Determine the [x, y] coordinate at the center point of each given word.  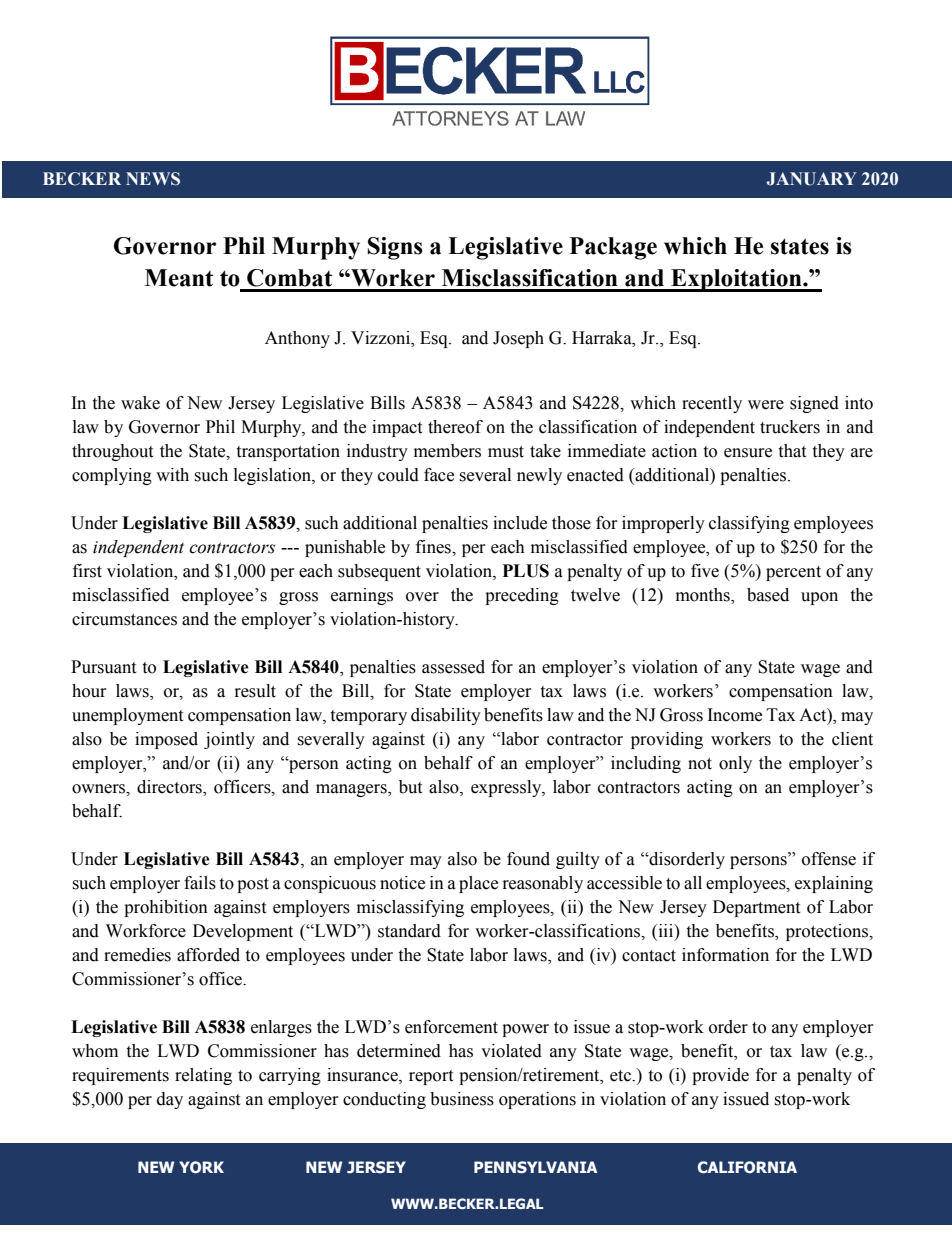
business [462, 1099]
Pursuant [103, 667]
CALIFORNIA [747, 1167]
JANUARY [812, 179]
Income [735, 715]
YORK [201, 1167]
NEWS [153, 179]
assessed [453, 667]
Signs [395, 248]
